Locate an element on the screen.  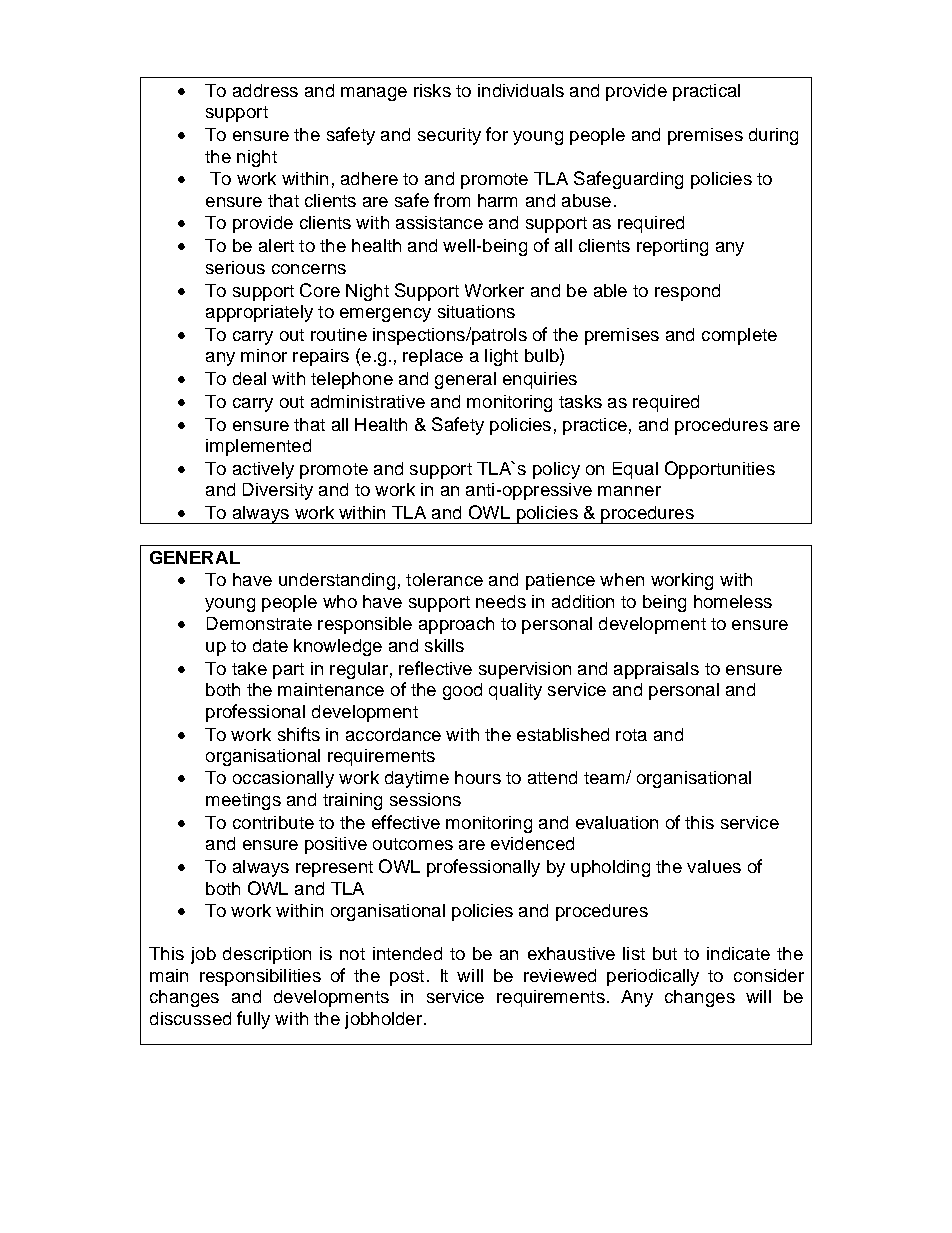
hours is located at coordinates (478, 777).
